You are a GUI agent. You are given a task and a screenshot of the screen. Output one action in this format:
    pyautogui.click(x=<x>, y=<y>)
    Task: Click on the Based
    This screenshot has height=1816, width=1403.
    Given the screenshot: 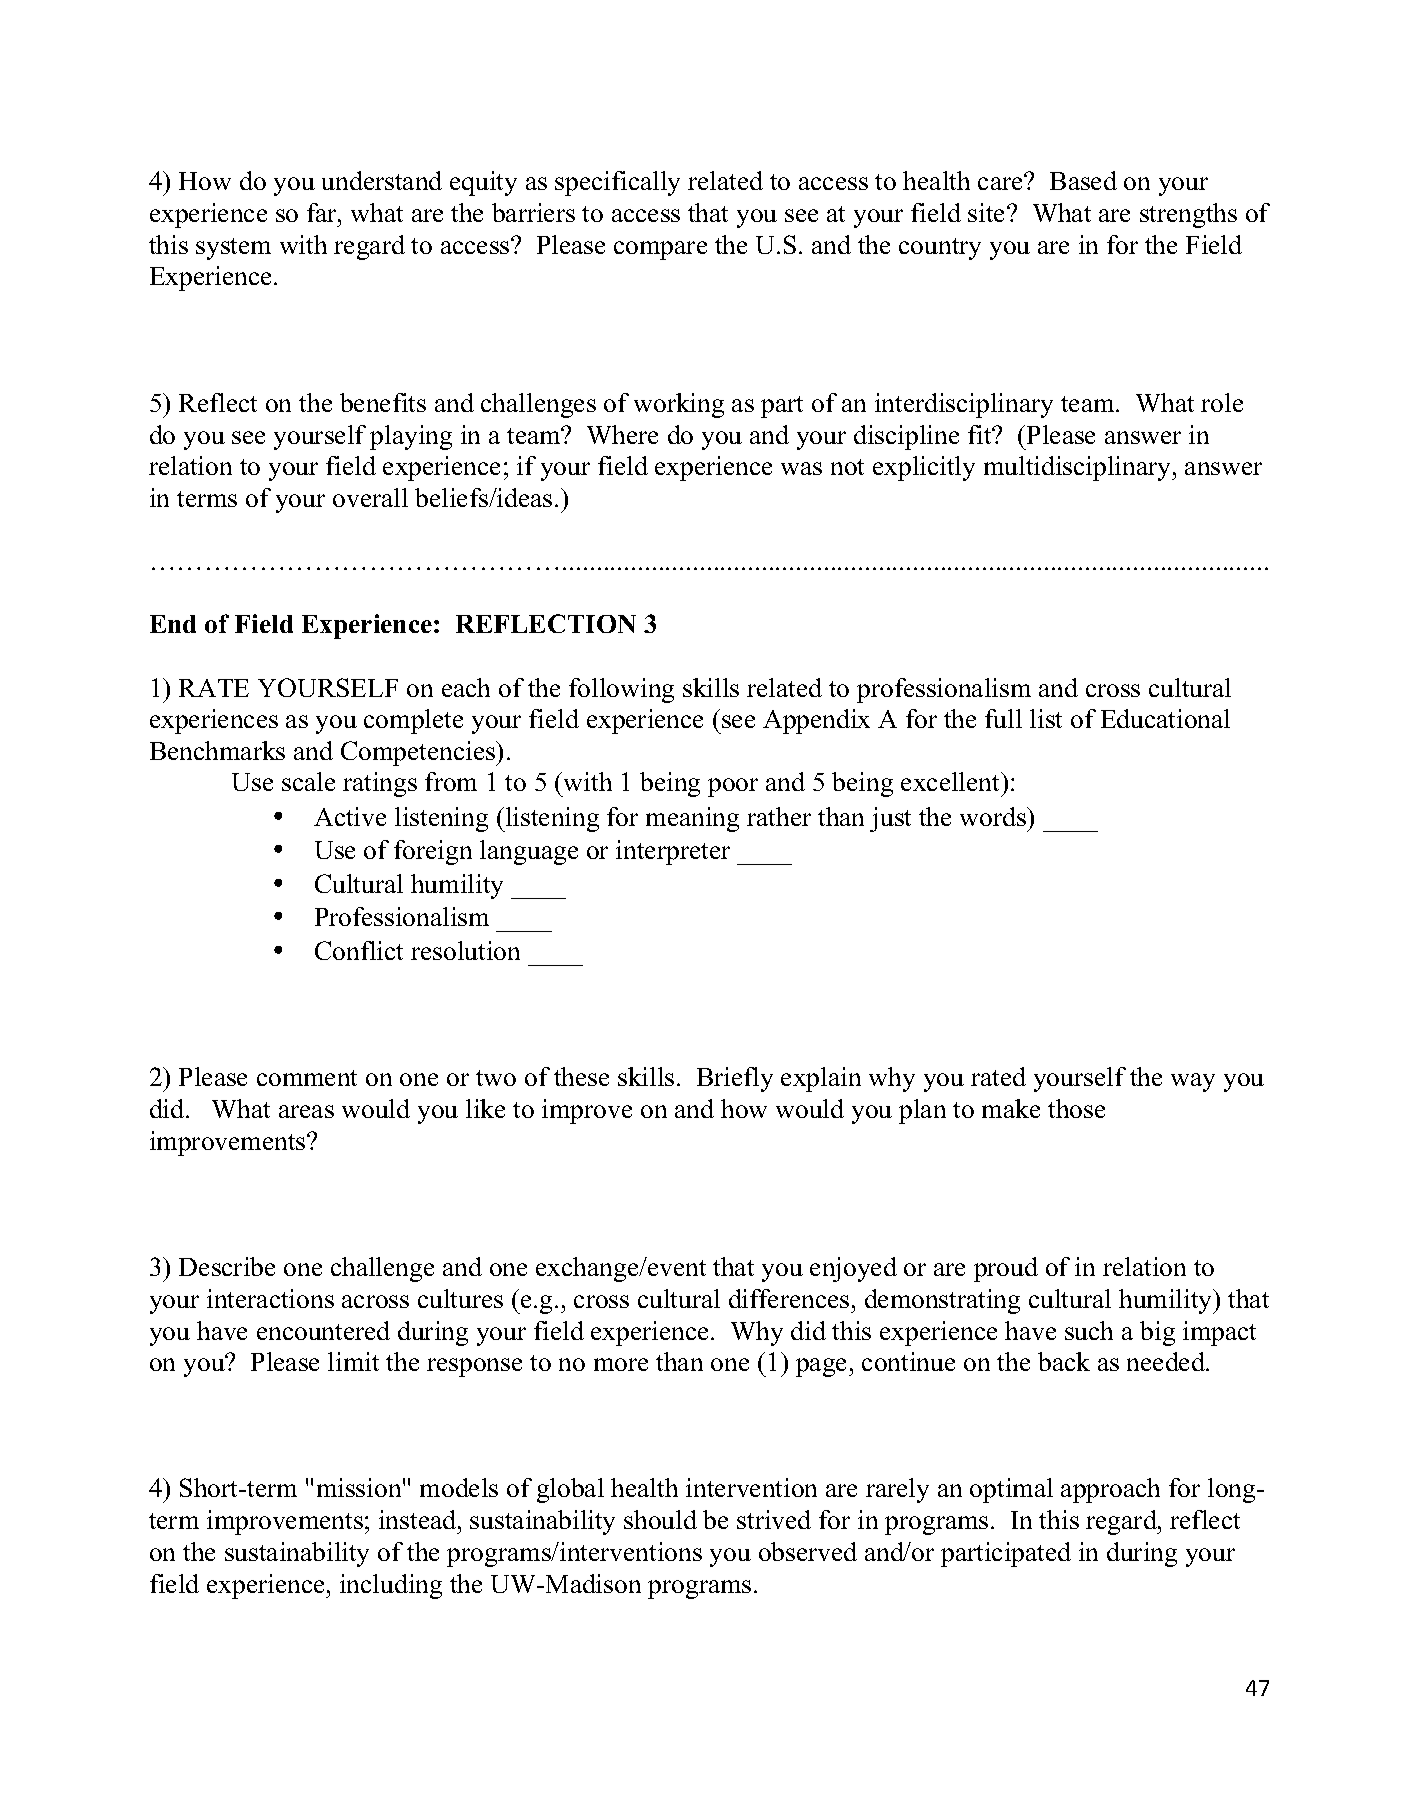 What is the action you would take?
    pyautogui.click(x=1083, y=180)
